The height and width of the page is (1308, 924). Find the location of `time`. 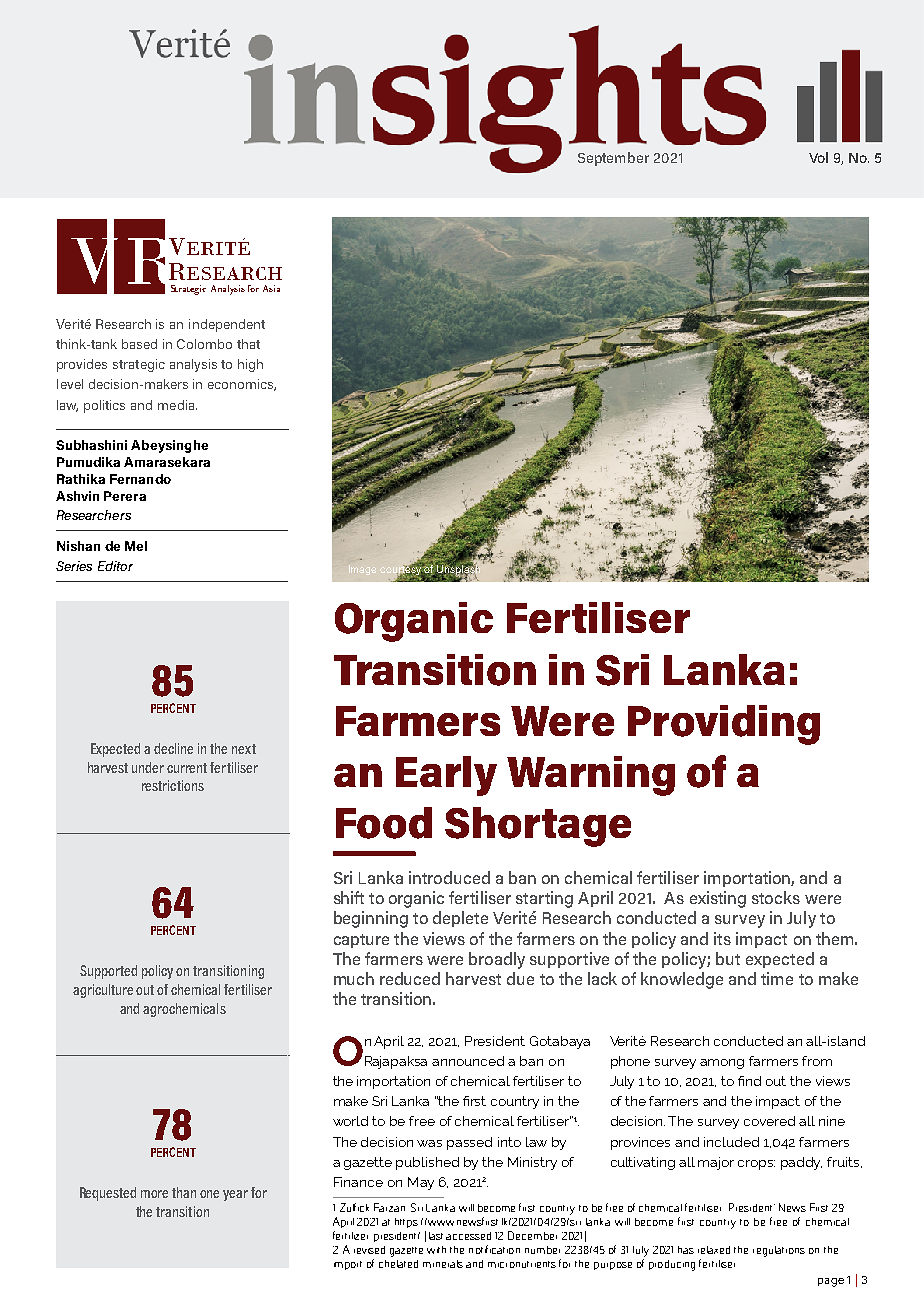

time is located at coordinates (777, 978).
